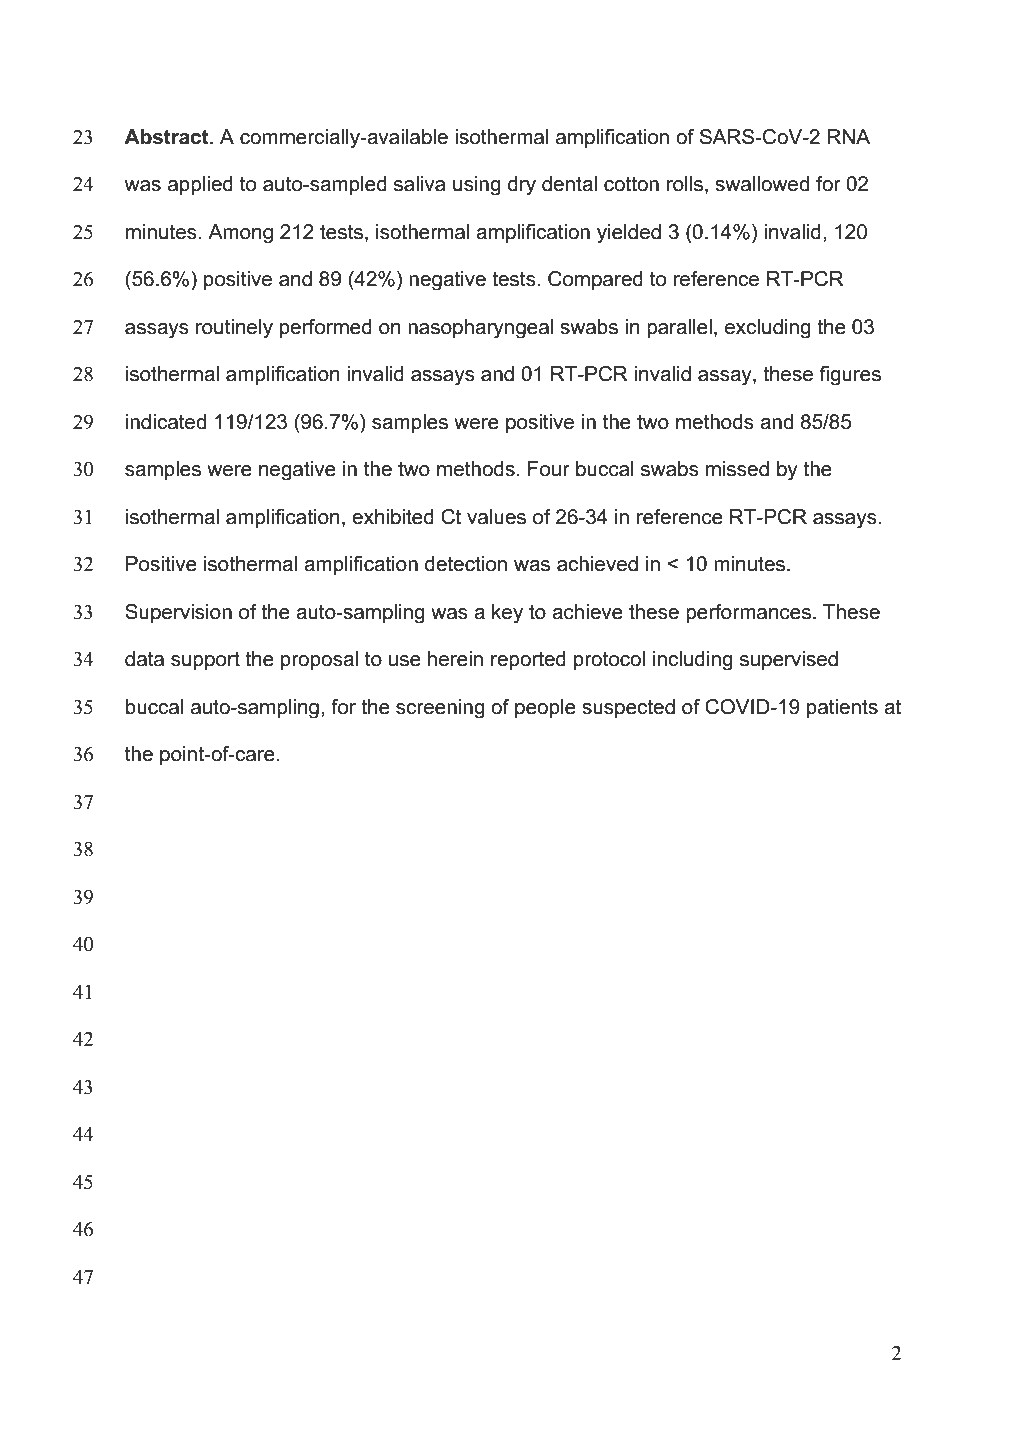 The width and height of the screenshot is (1025, 1449). I want to click on performances, so click(748, 613).
